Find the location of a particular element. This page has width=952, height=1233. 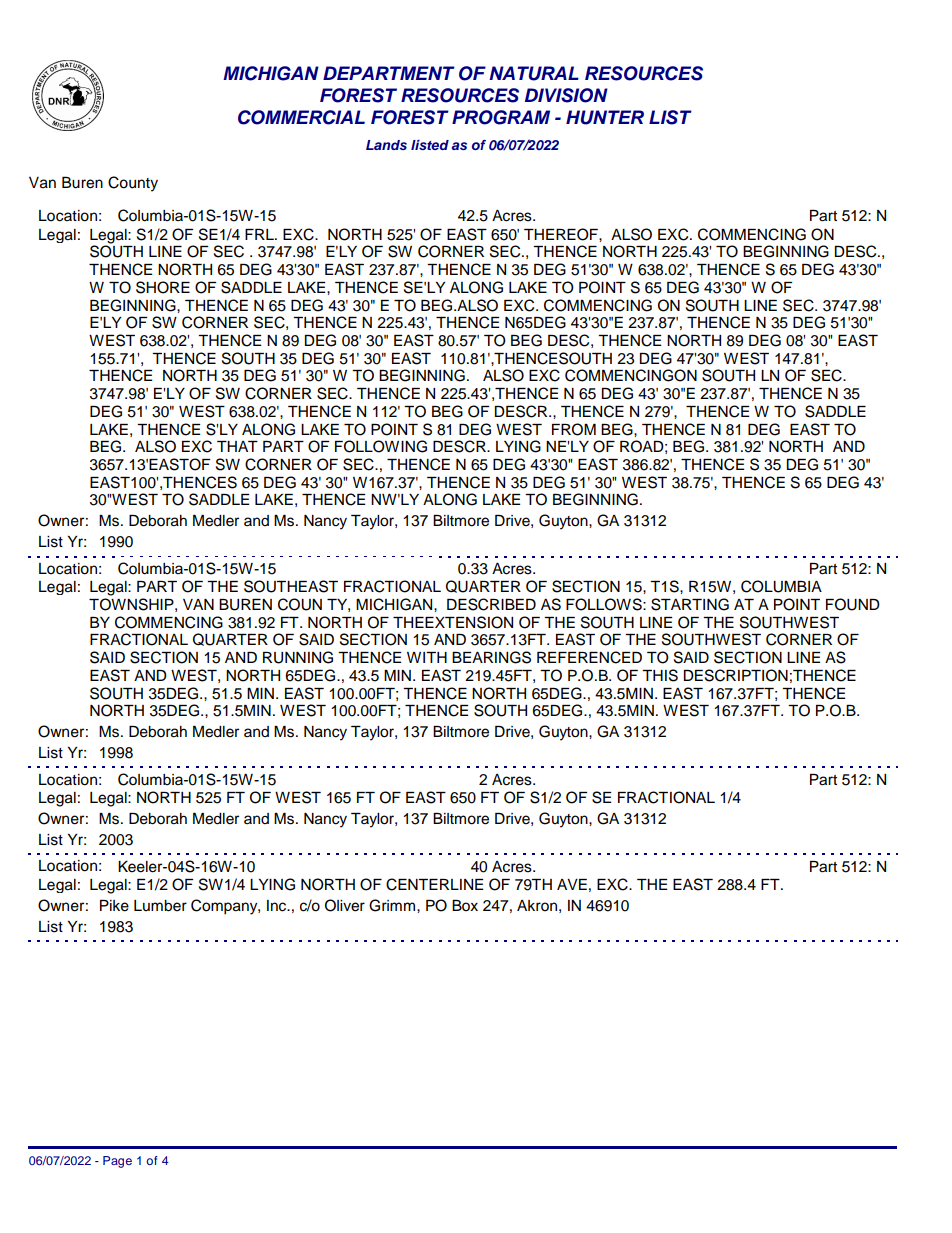

HUNTER is located at coordinates (605, 117).
